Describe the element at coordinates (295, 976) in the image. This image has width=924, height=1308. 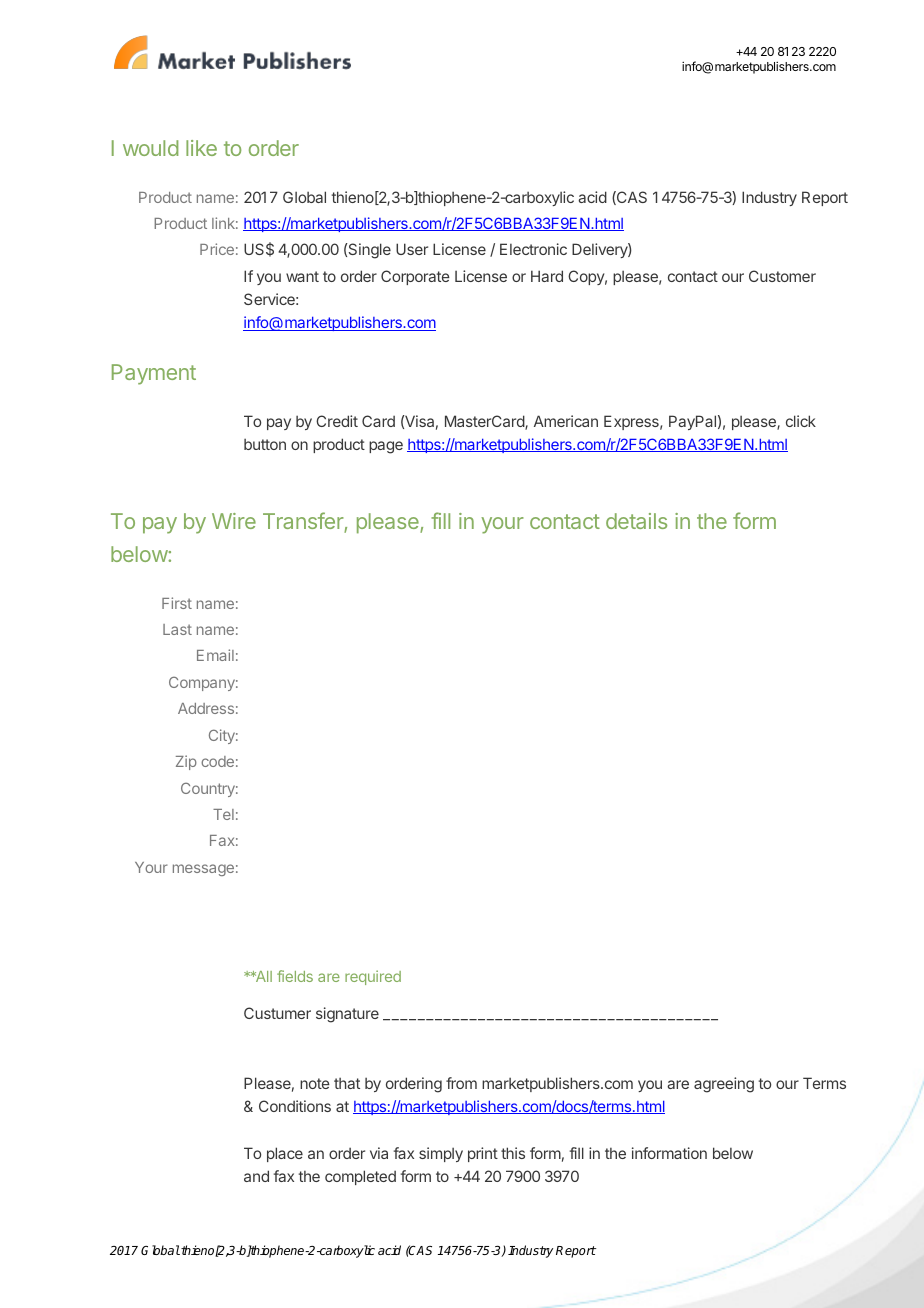
I see `fields` at that location.
